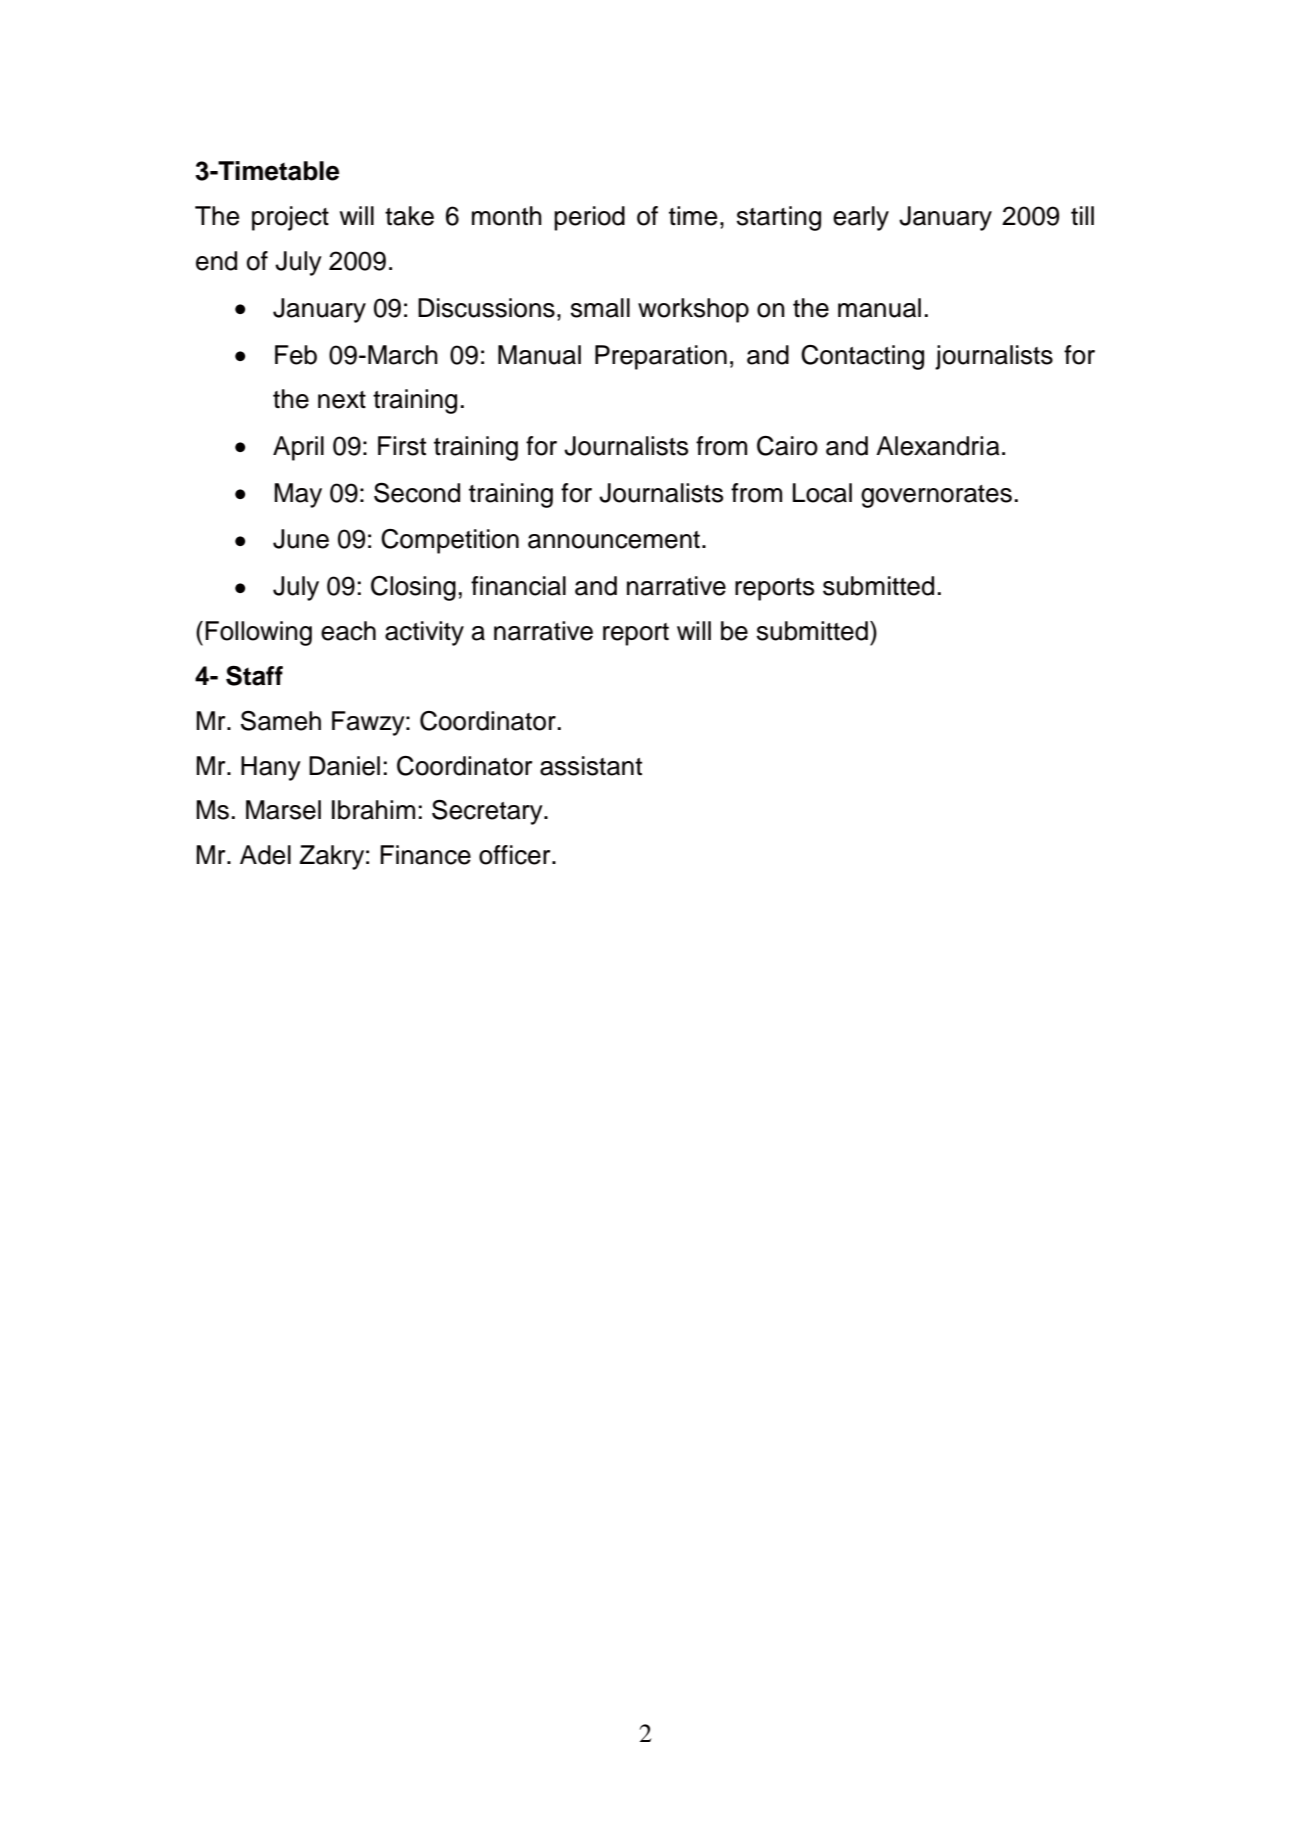 The width and height of the screenshot is (1291, 1826). I want to click on June, so click(301, 539).
